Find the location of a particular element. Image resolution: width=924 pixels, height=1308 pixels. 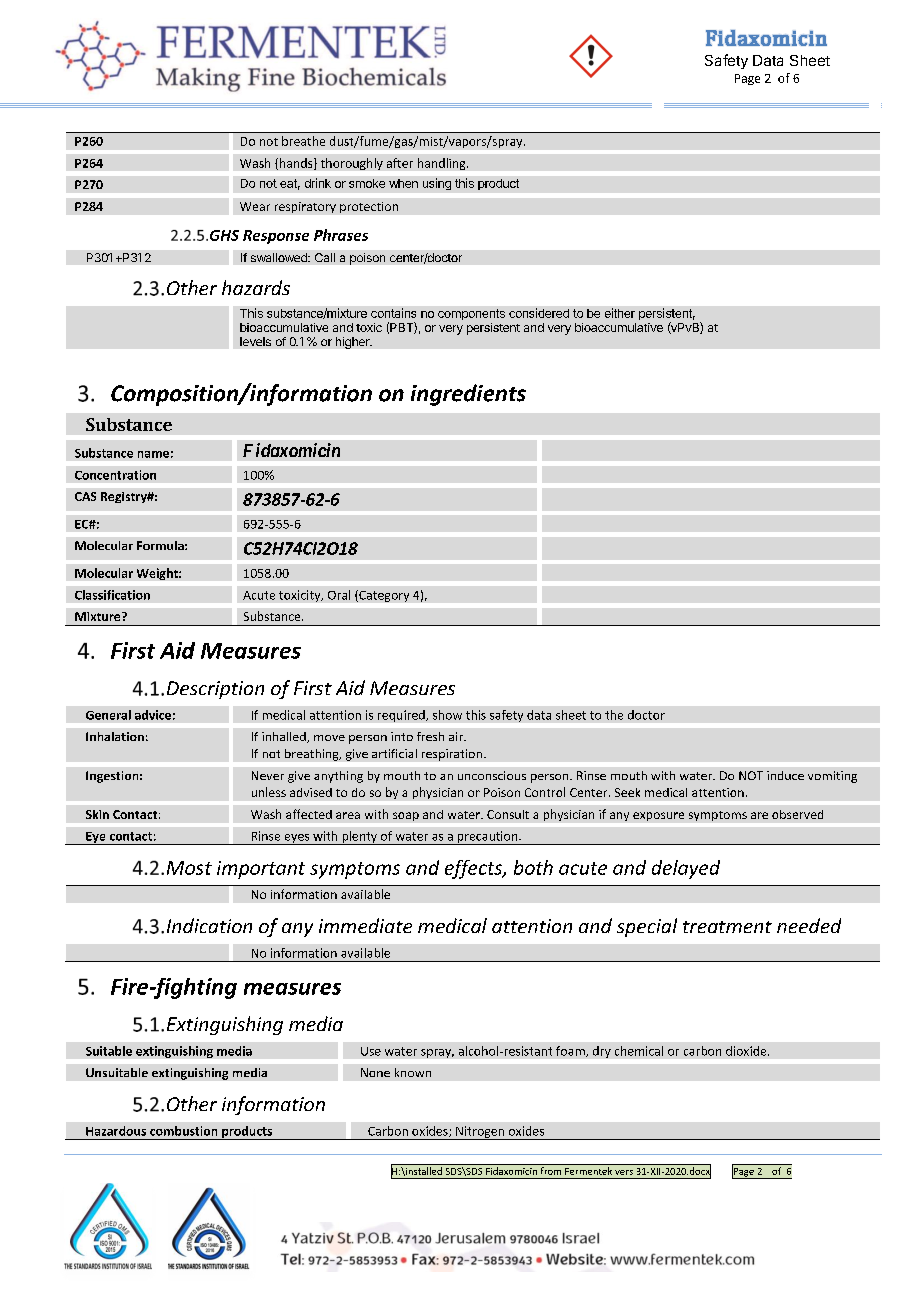

induce is located at coordinates (785, 775).
